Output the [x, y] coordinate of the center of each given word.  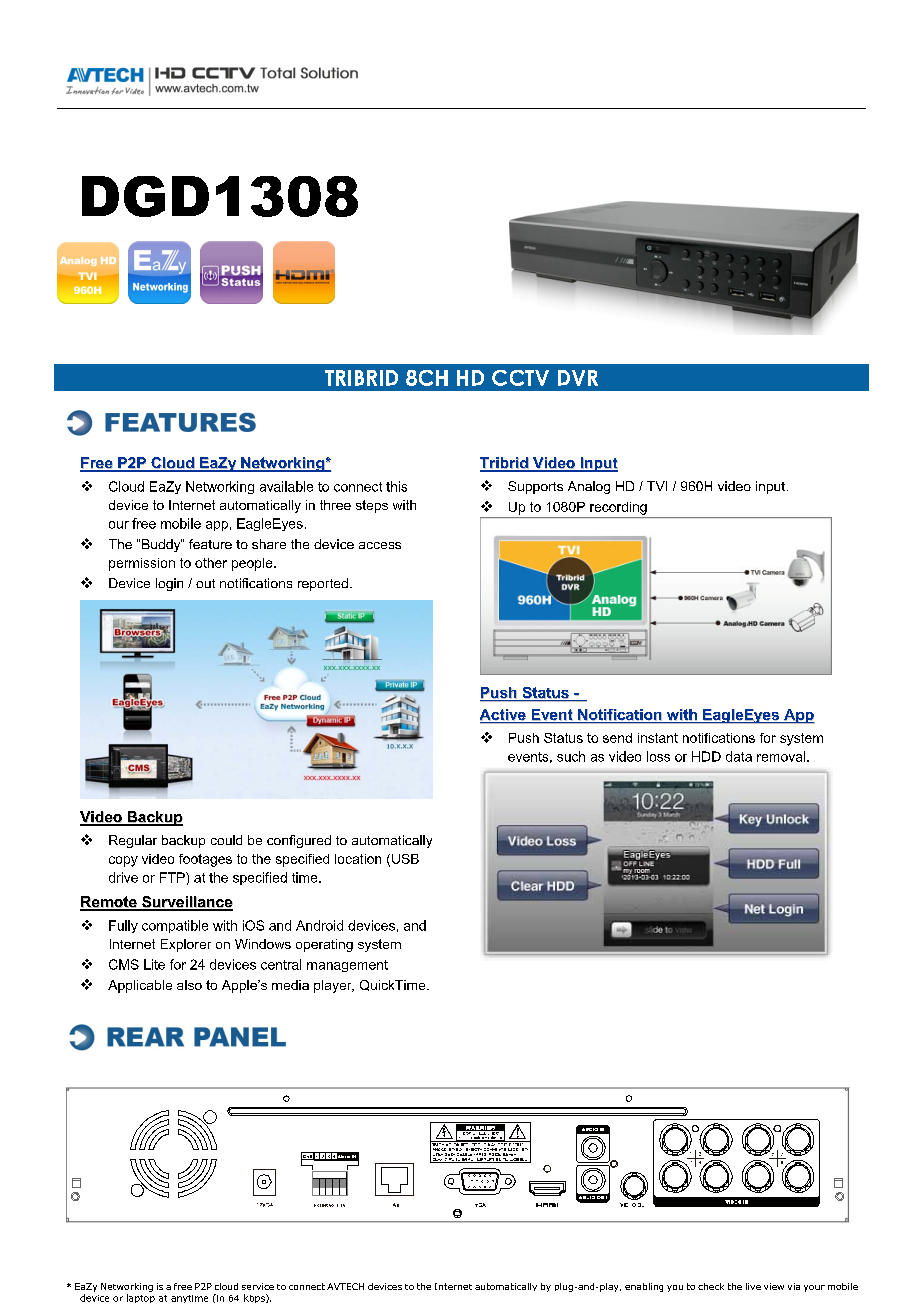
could [226, 840]
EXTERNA [324, 1205]
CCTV [520, 378]
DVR [578, 378]
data [739, 756]
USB [405, 859]
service [258, 1286]
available [286, 486]
